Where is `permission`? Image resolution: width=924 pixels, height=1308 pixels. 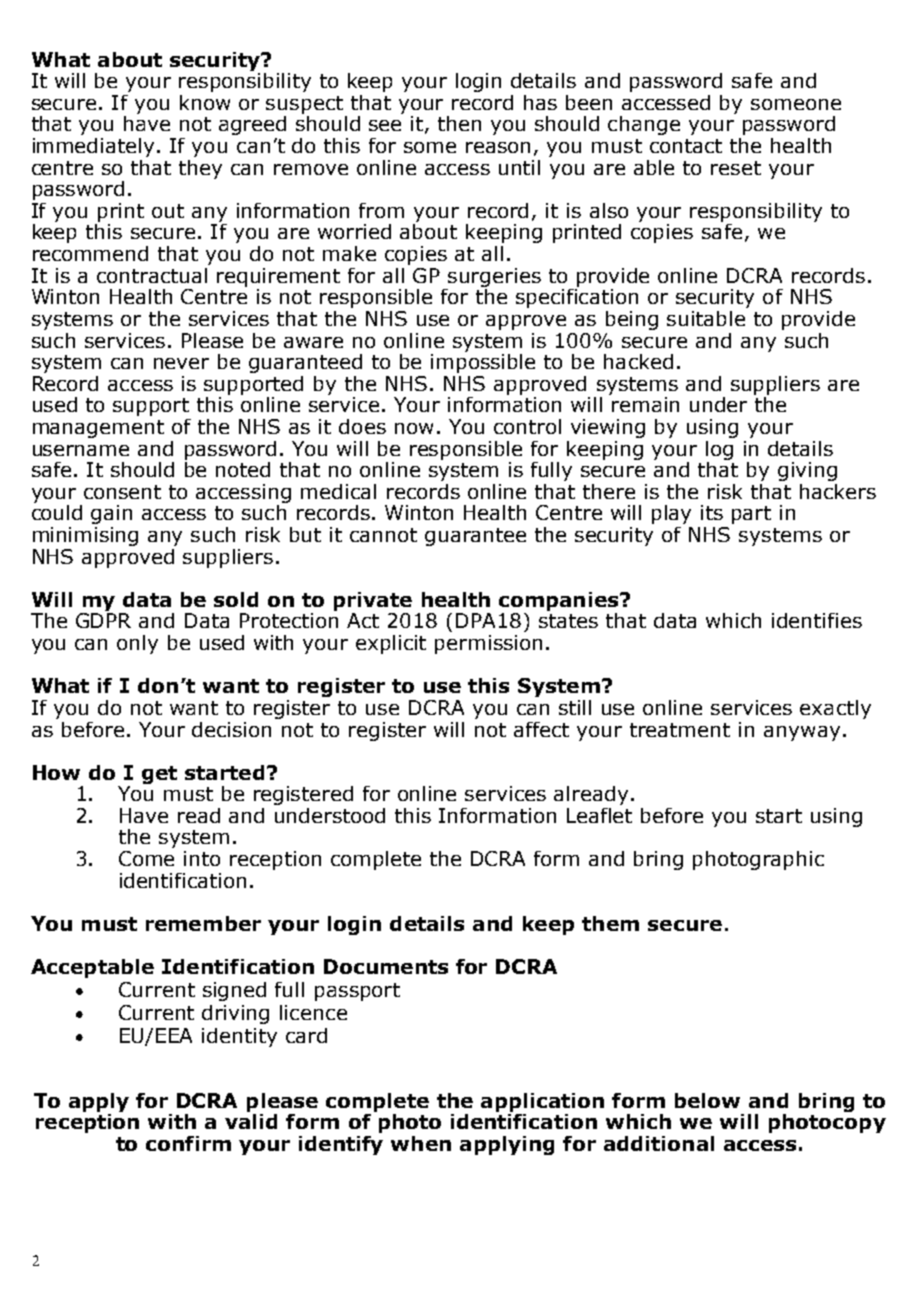 permission is located at coordinates (488, 644).
